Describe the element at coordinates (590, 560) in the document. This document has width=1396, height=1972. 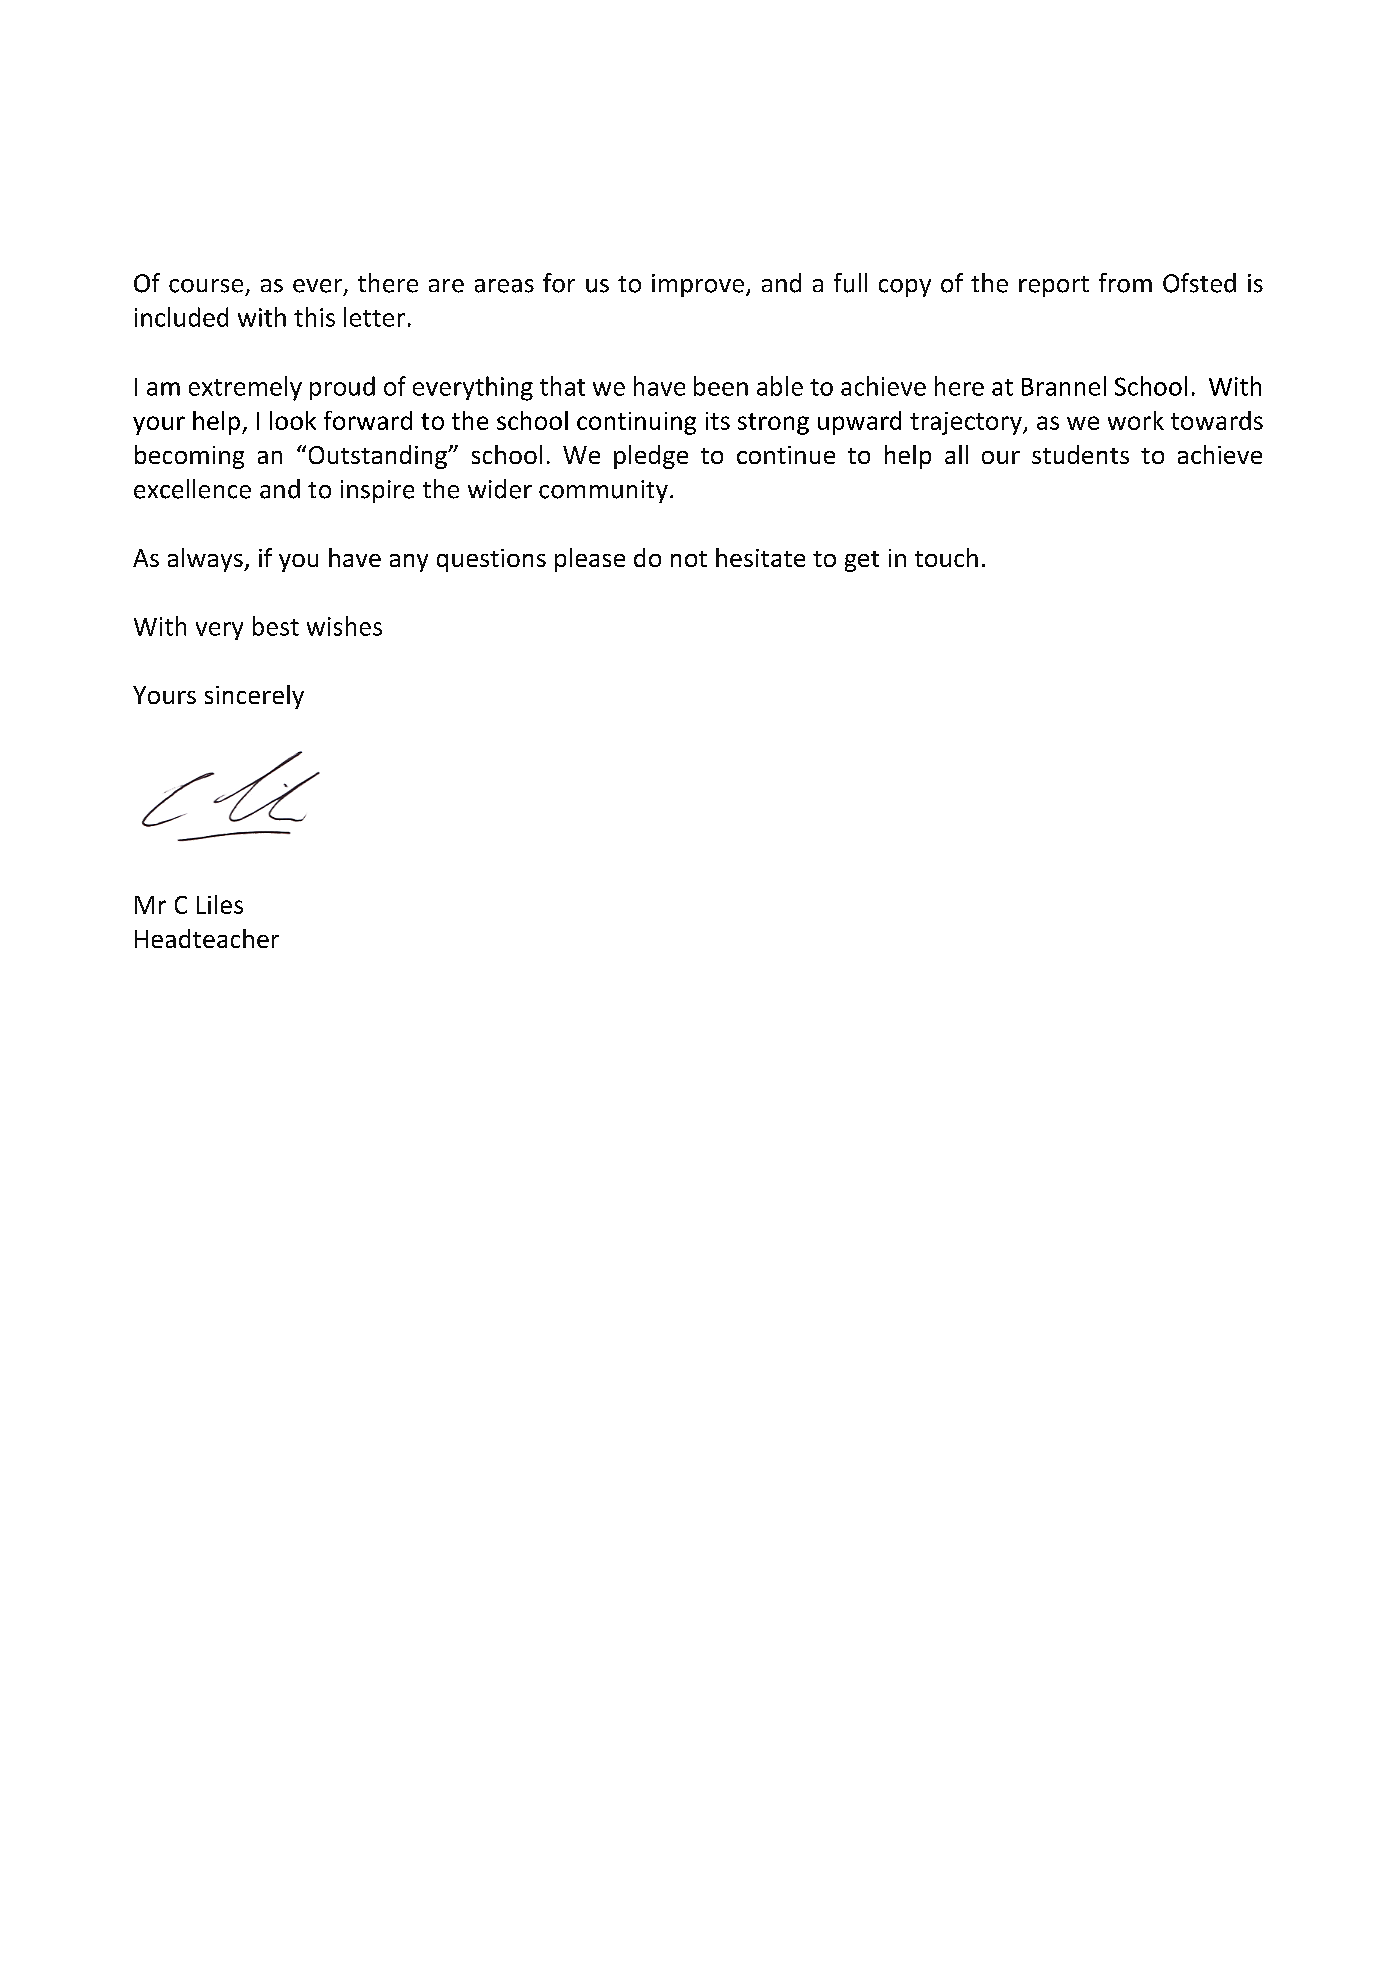
I see `please` at that location.
